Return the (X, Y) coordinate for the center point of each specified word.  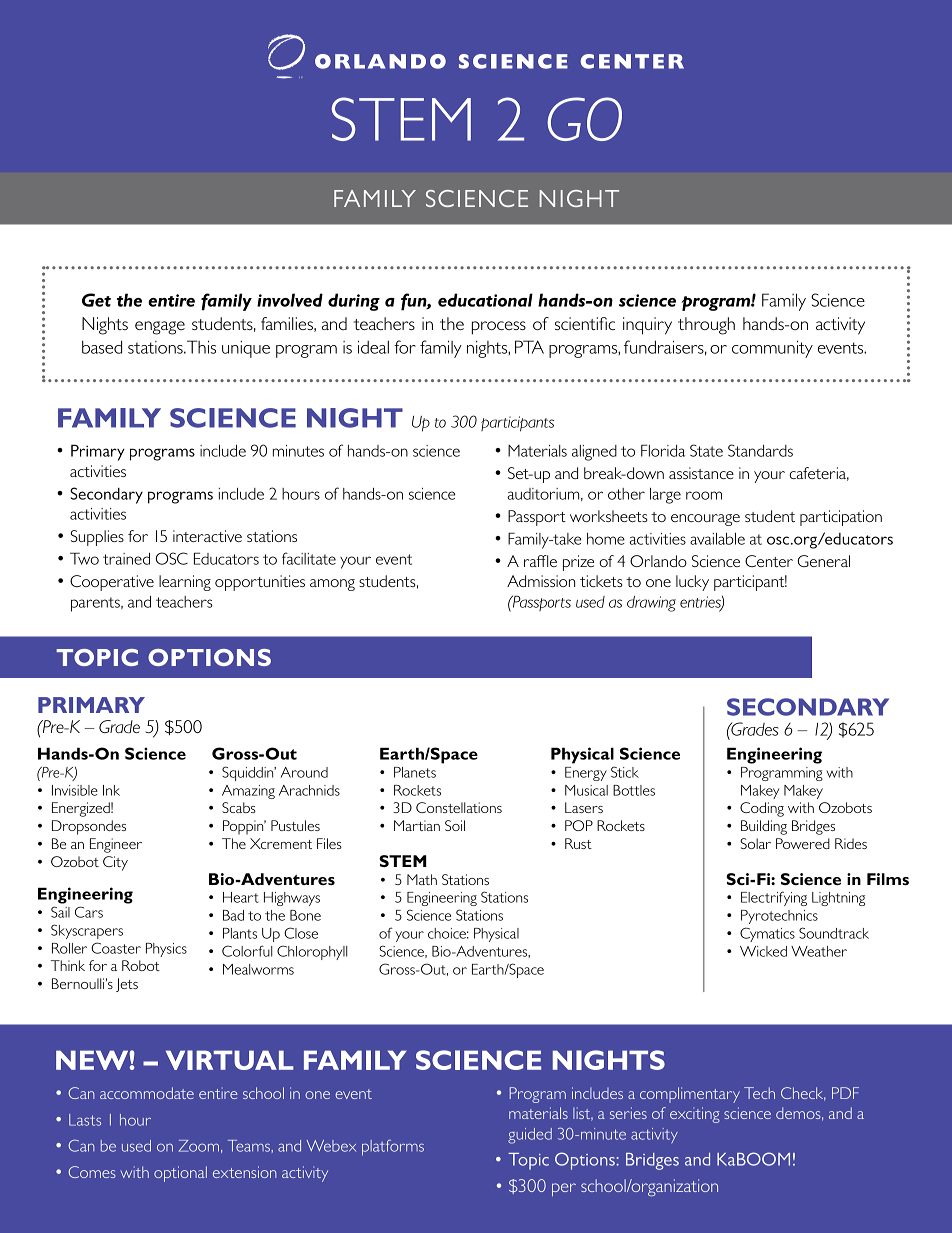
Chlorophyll (312, 952)
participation (841, 518)
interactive (207, 536)
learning (185, 583)
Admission (541, 581)
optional (180, 1174)
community (772, 349)
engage (160, 328)
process (499, 328)
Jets (127, 985)
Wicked (763, 951)
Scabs (239, 807)
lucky (692, 583)
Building (764, 827)
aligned (594, 453)
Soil (455, 825)
